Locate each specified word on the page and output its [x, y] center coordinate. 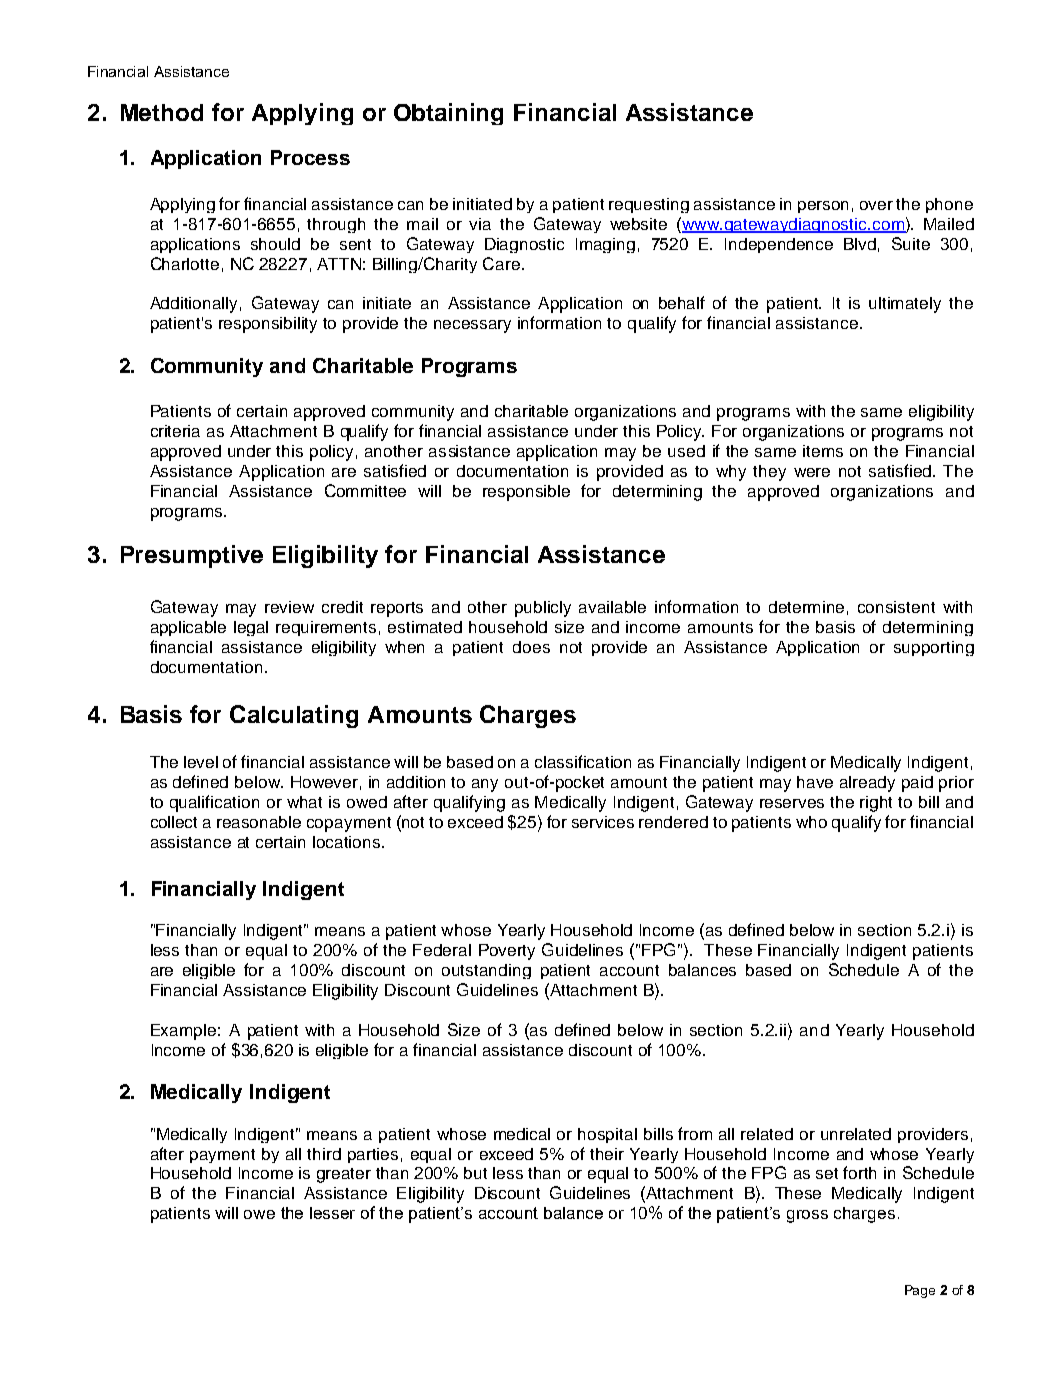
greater [344, 1175]
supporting [934, 648]
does [531, 647]
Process [310, 157]
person [823, 207]
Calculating [294, 716]
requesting [649, 205]
